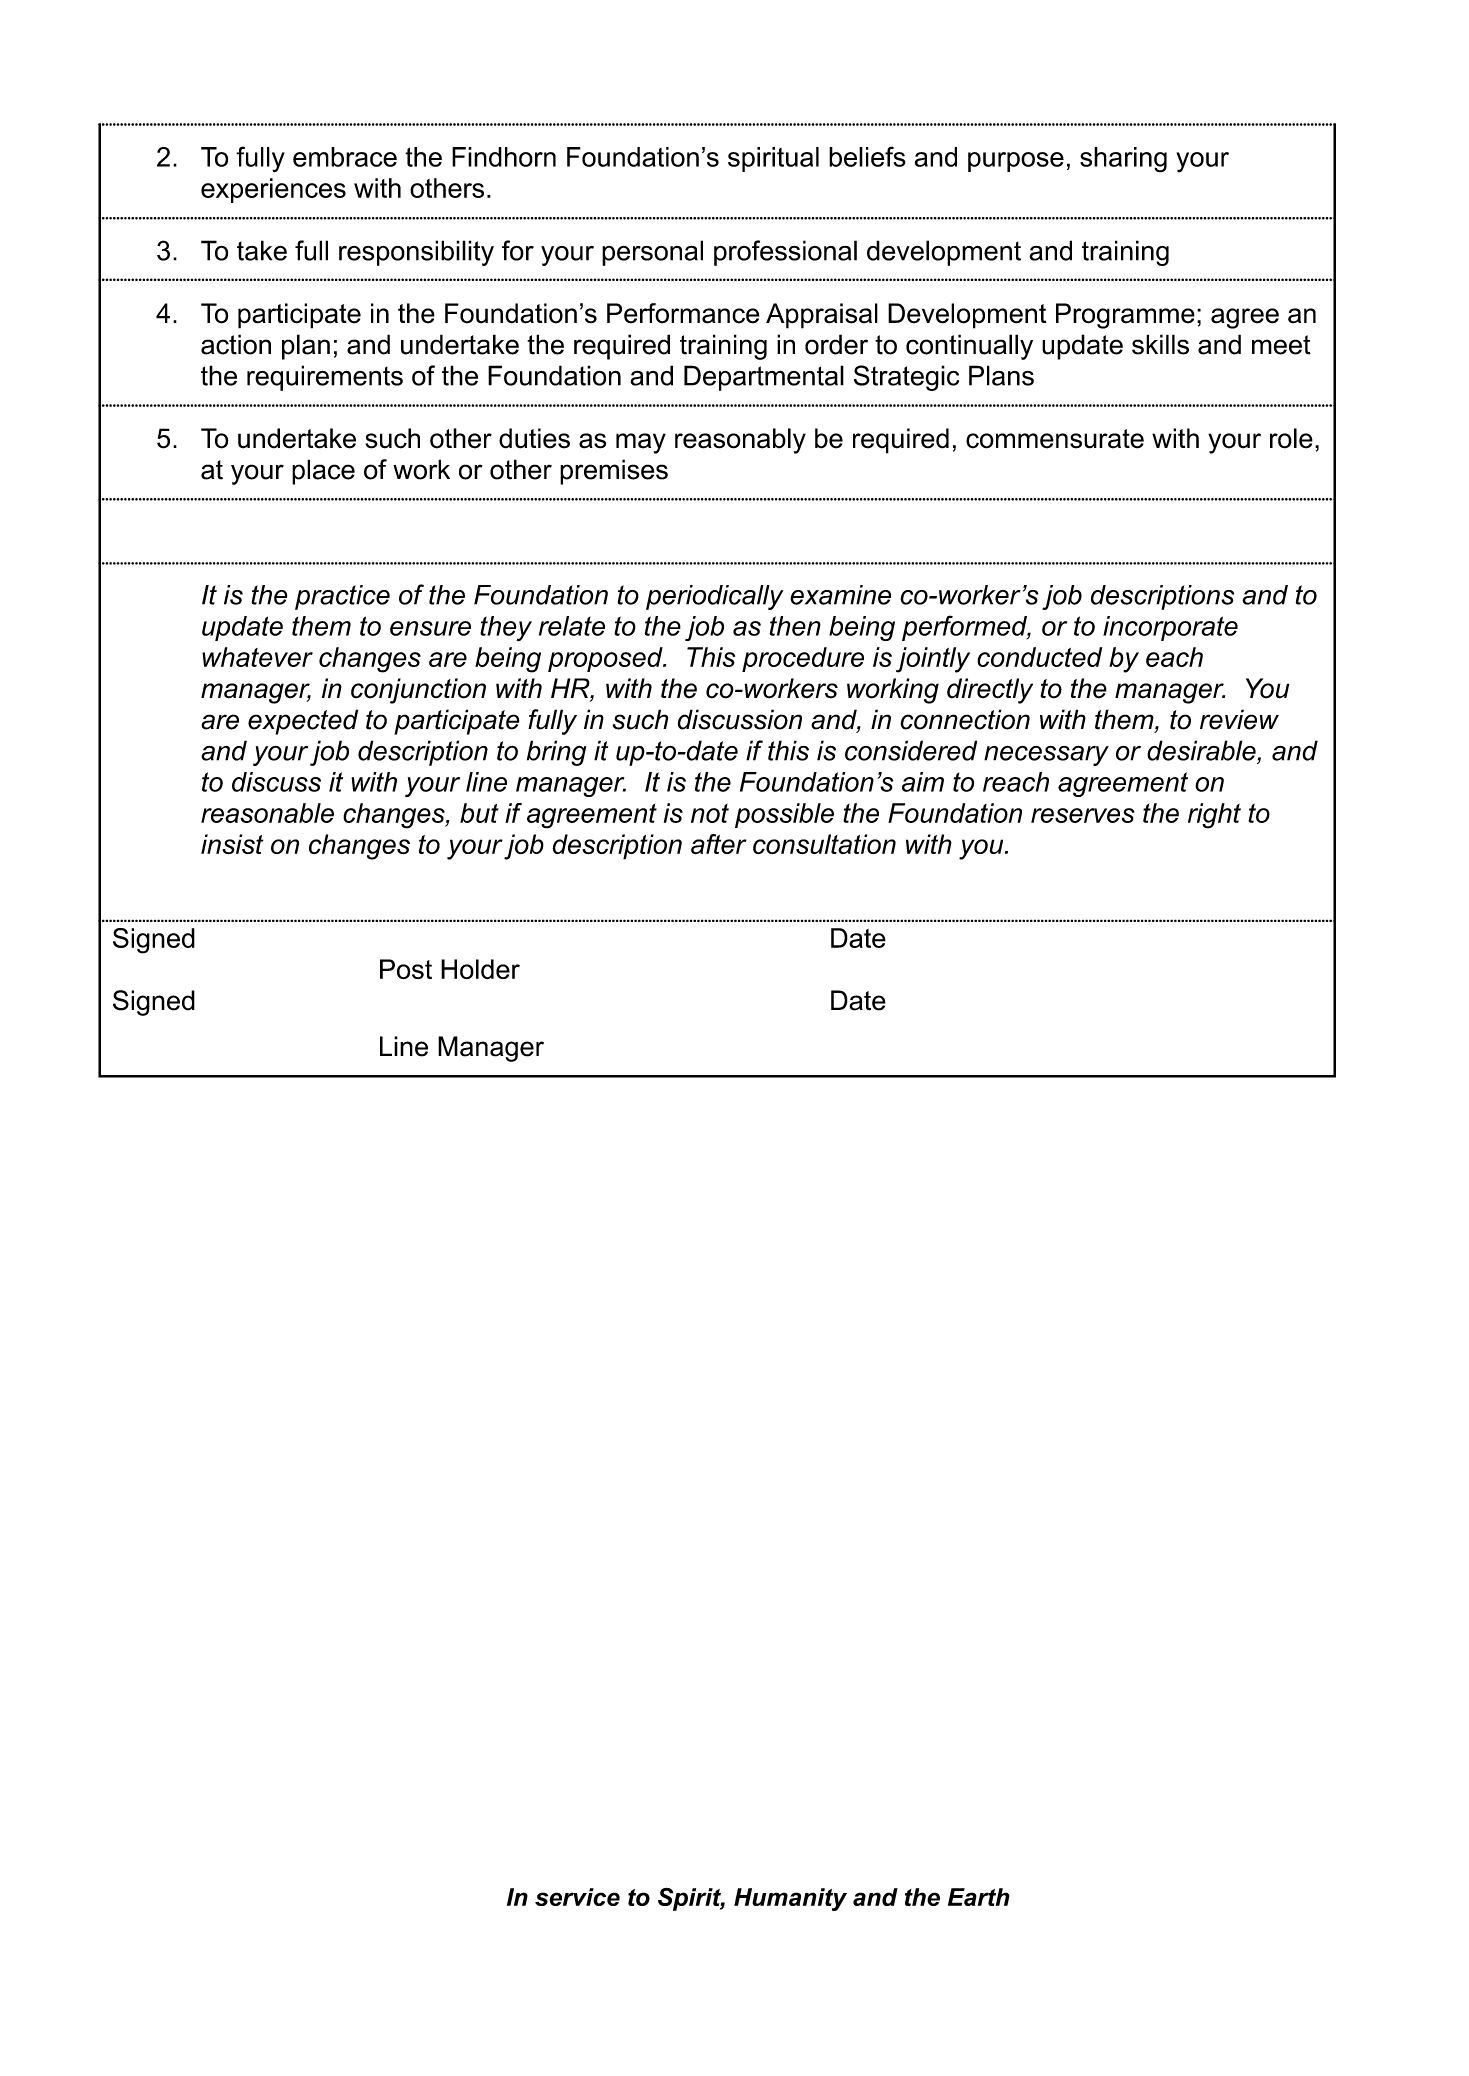 The height and width of the page is (2076, 1469). Describe the element at coordinates (1123, 160) in the page. I see `sharing` at that location.
